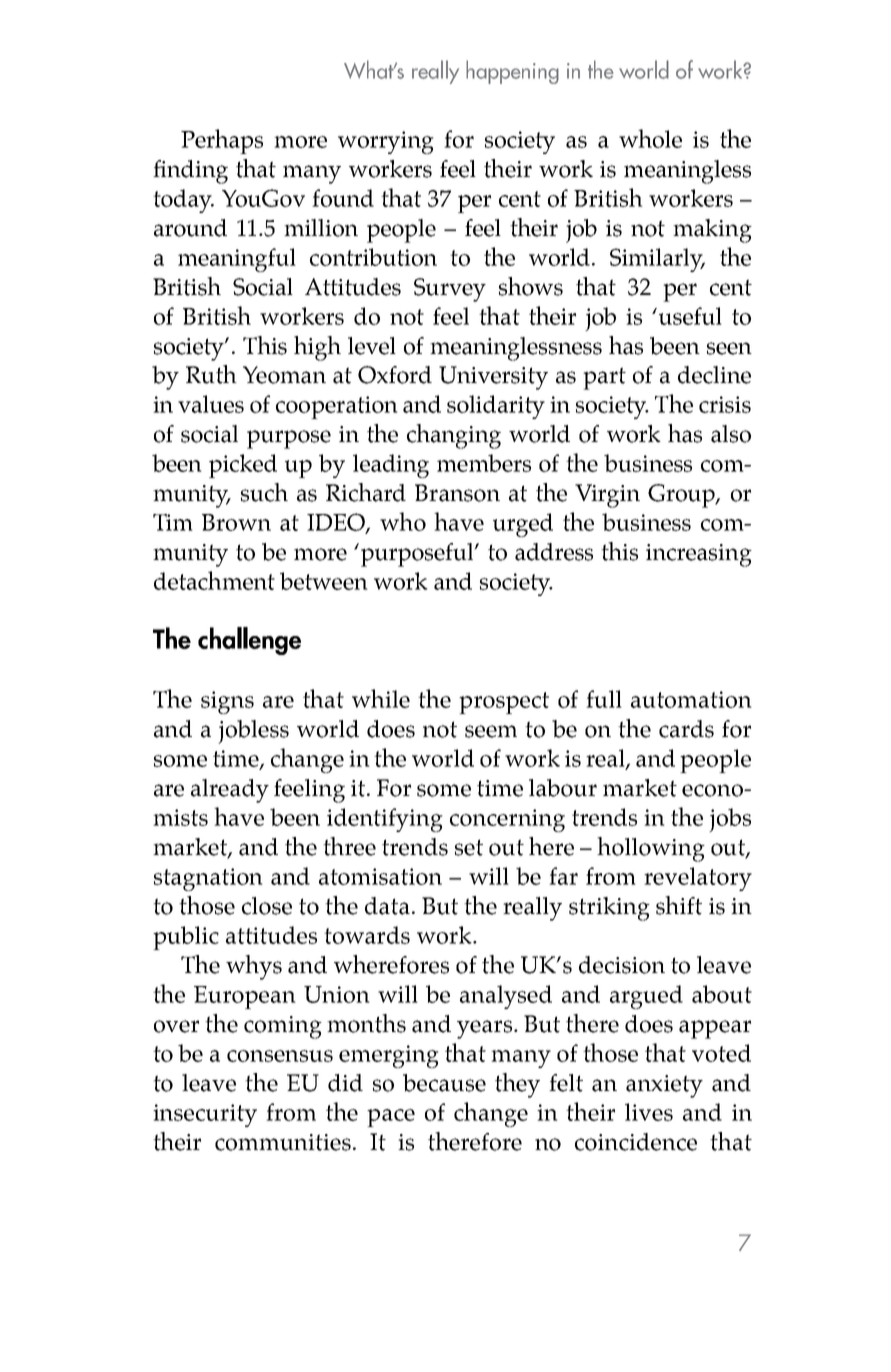  I want to click on useful, so click(689, 316).
